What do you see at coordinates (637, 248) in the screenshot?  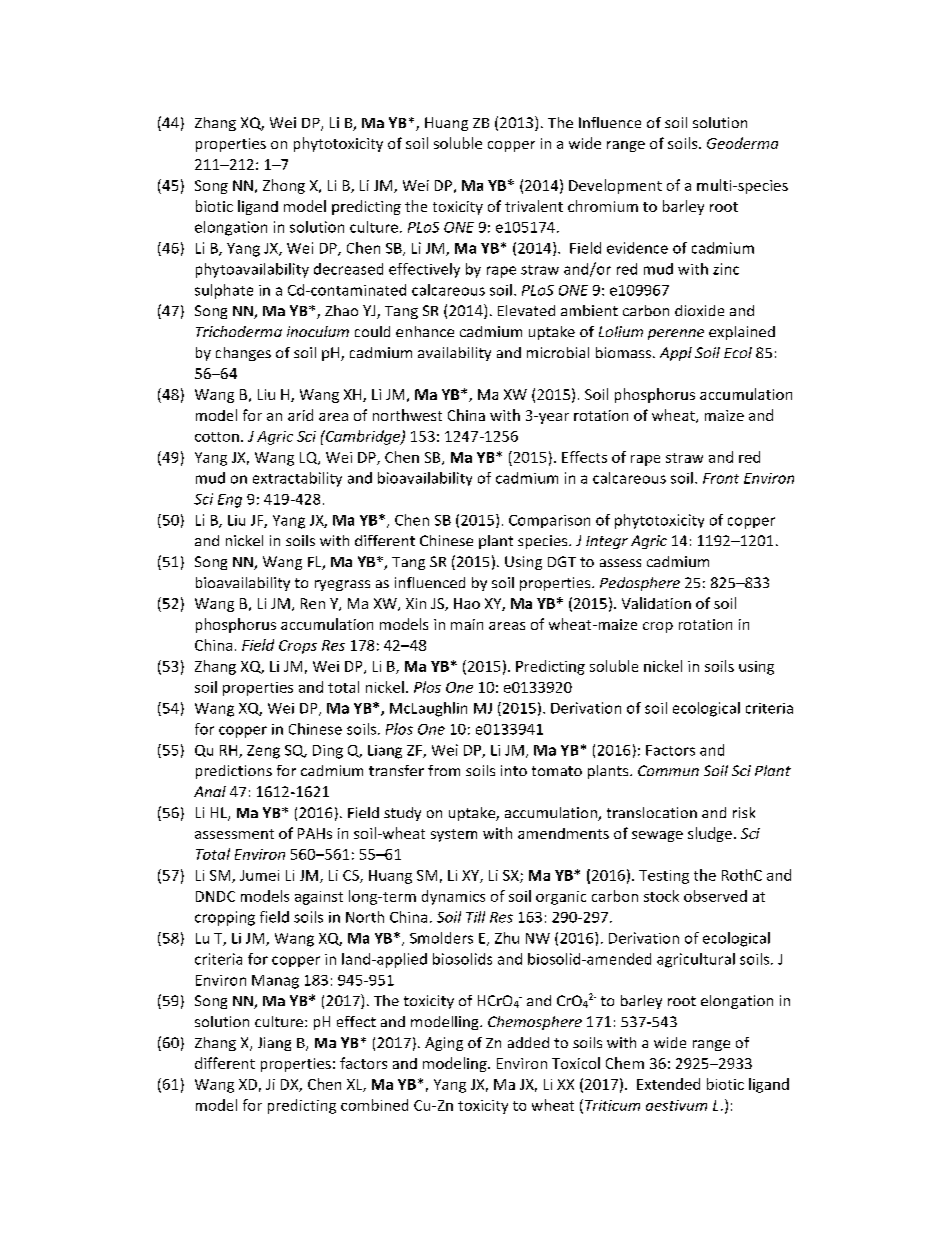 I see `evidence` at bounding box center [637, 248].
